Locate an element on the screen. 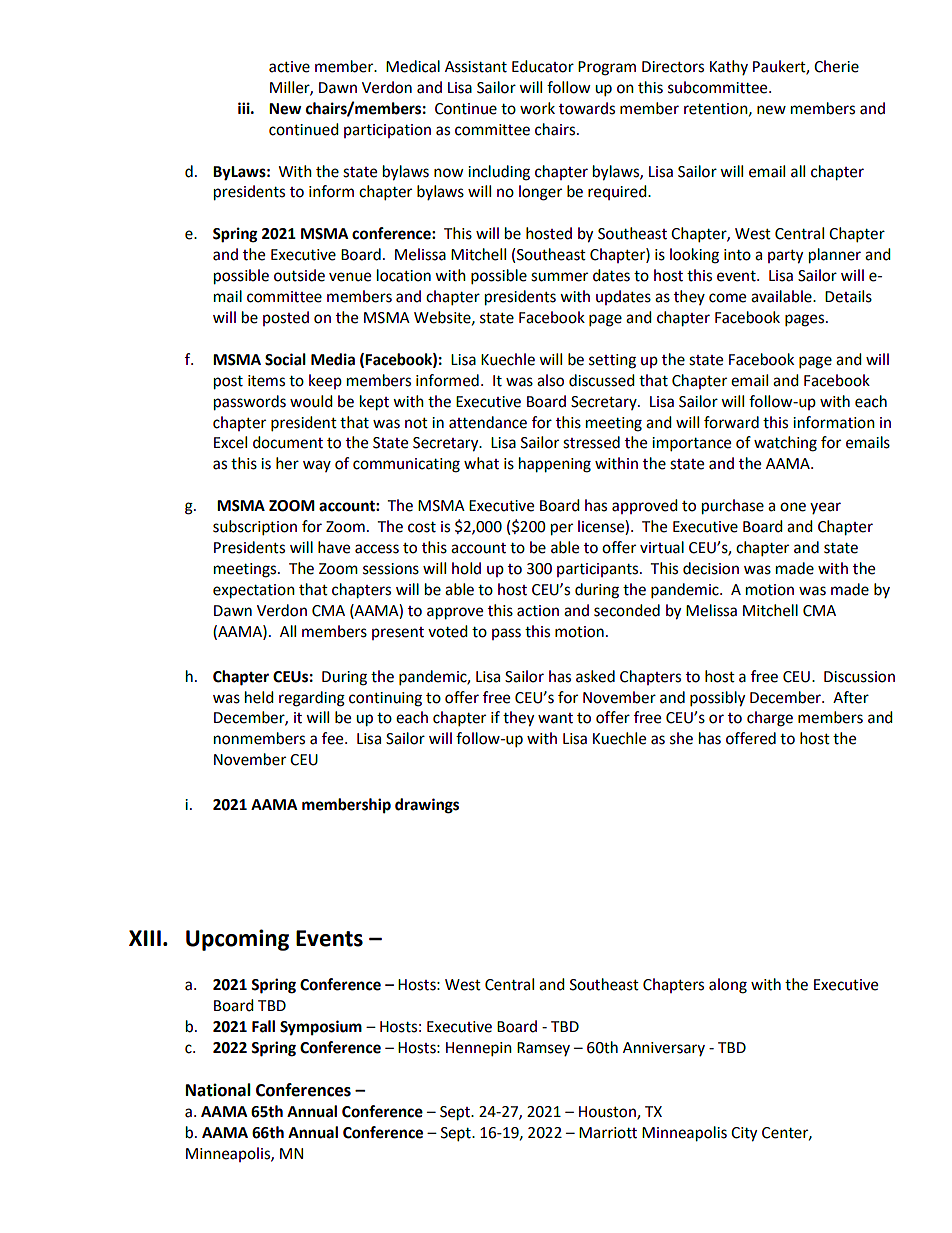 The image size is (952, 1233). active is located at coordinates (289, 67).
